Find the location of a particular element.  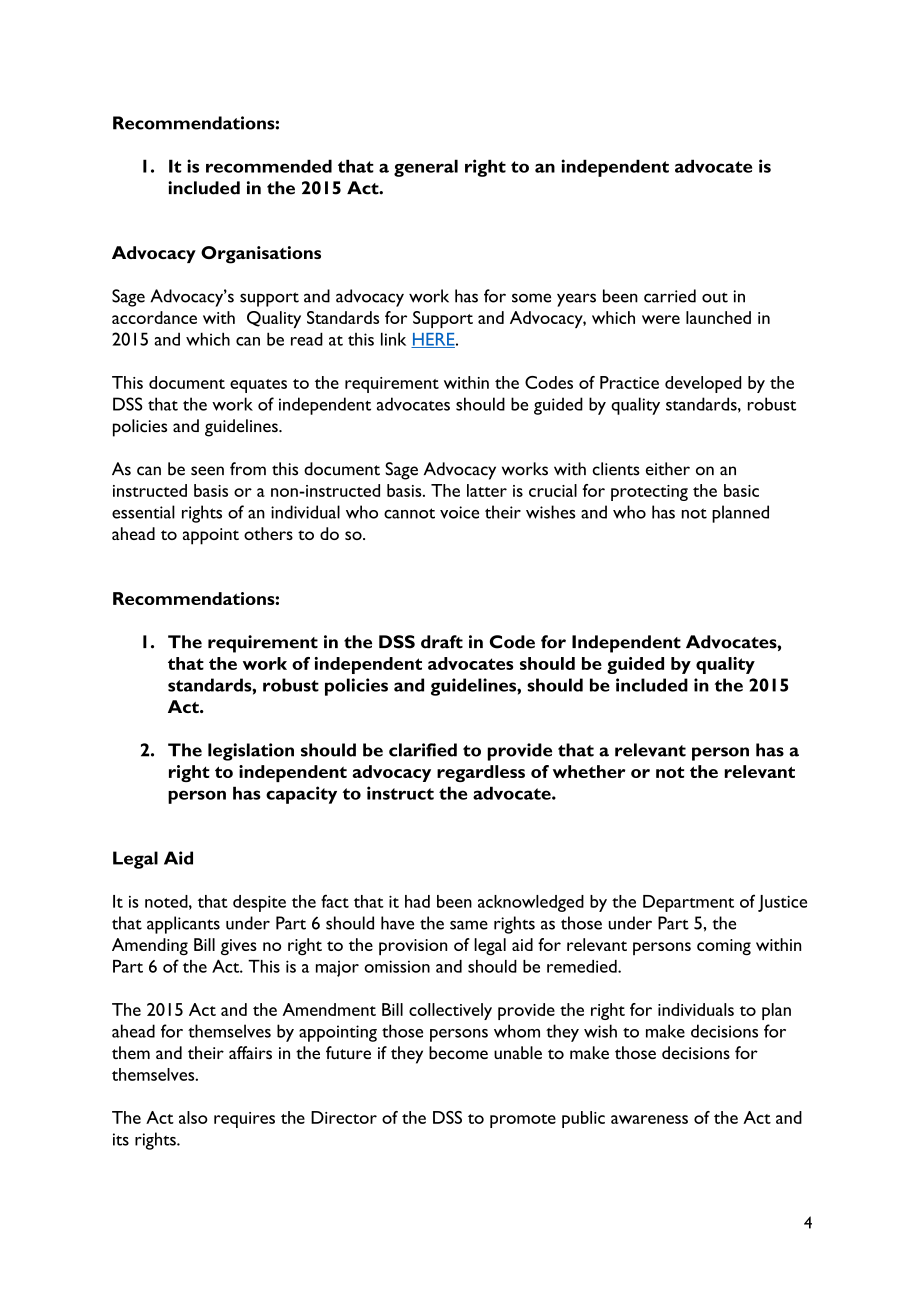

also is located at coordinates (193, 1117).
